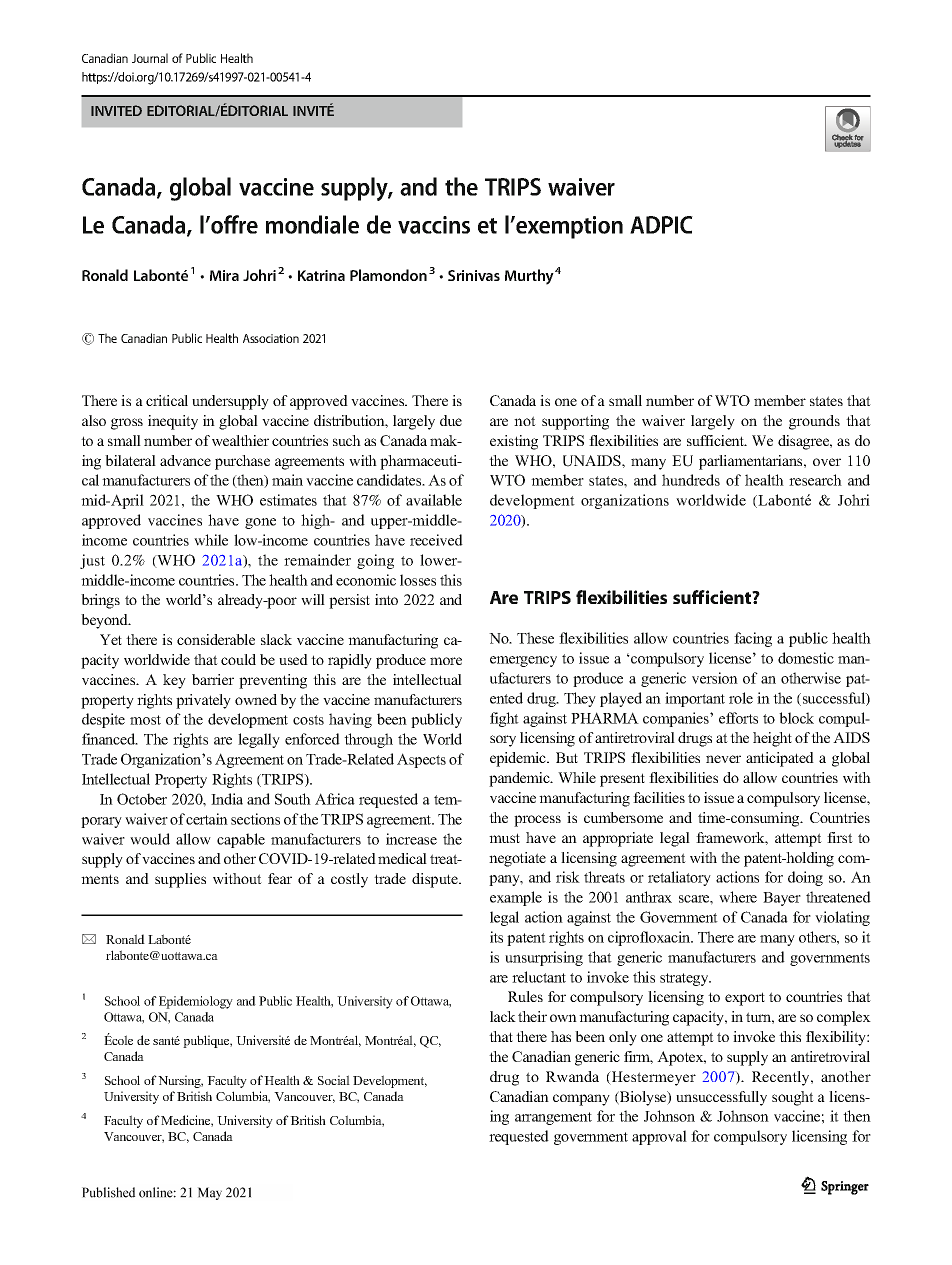 Image resolution: width=952 pixels, height=1265 pixels. I want to click on Journal, so click(150, 58).
